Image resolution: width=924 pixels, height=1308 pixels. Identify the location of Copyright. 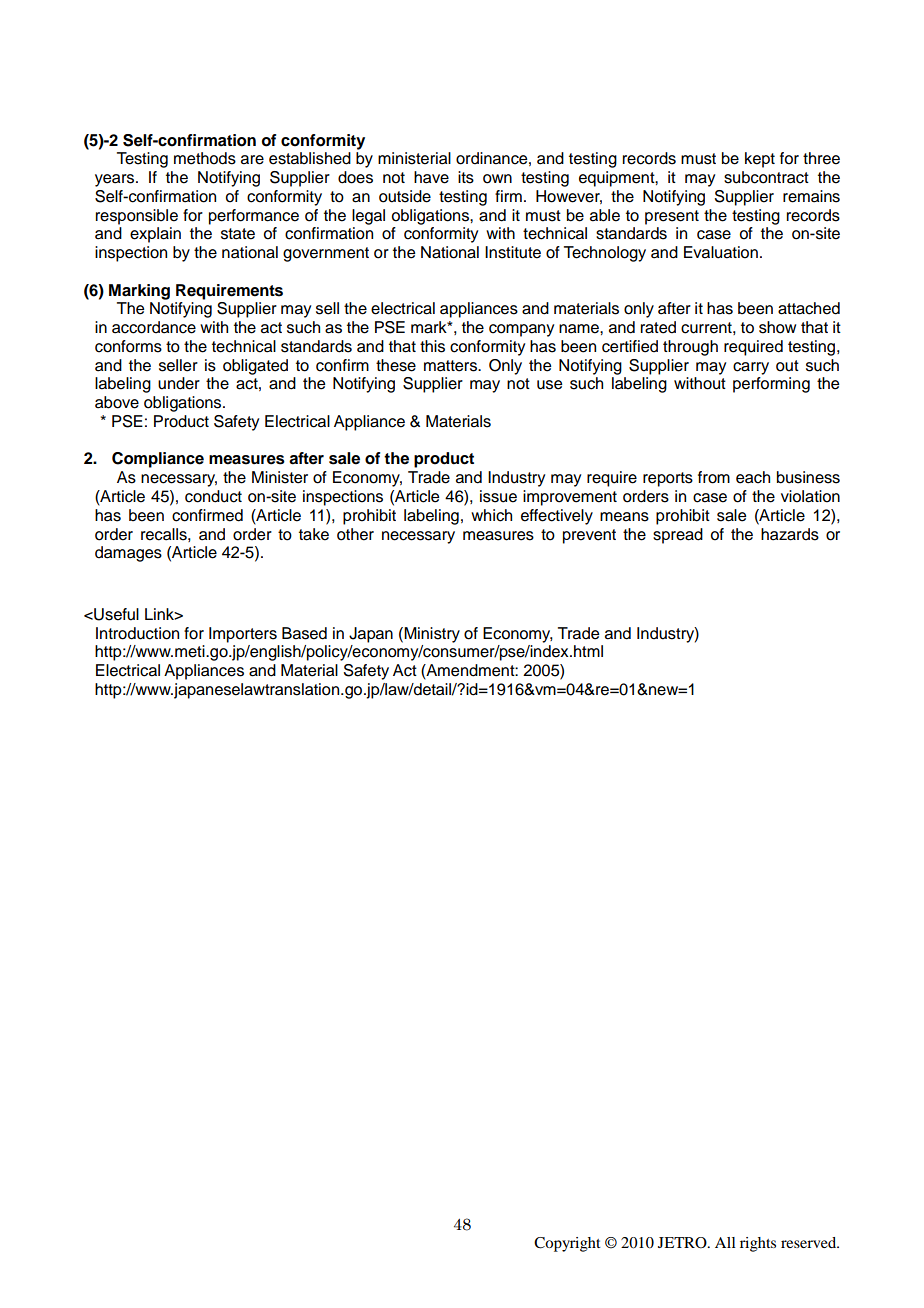
(567, 1244).
